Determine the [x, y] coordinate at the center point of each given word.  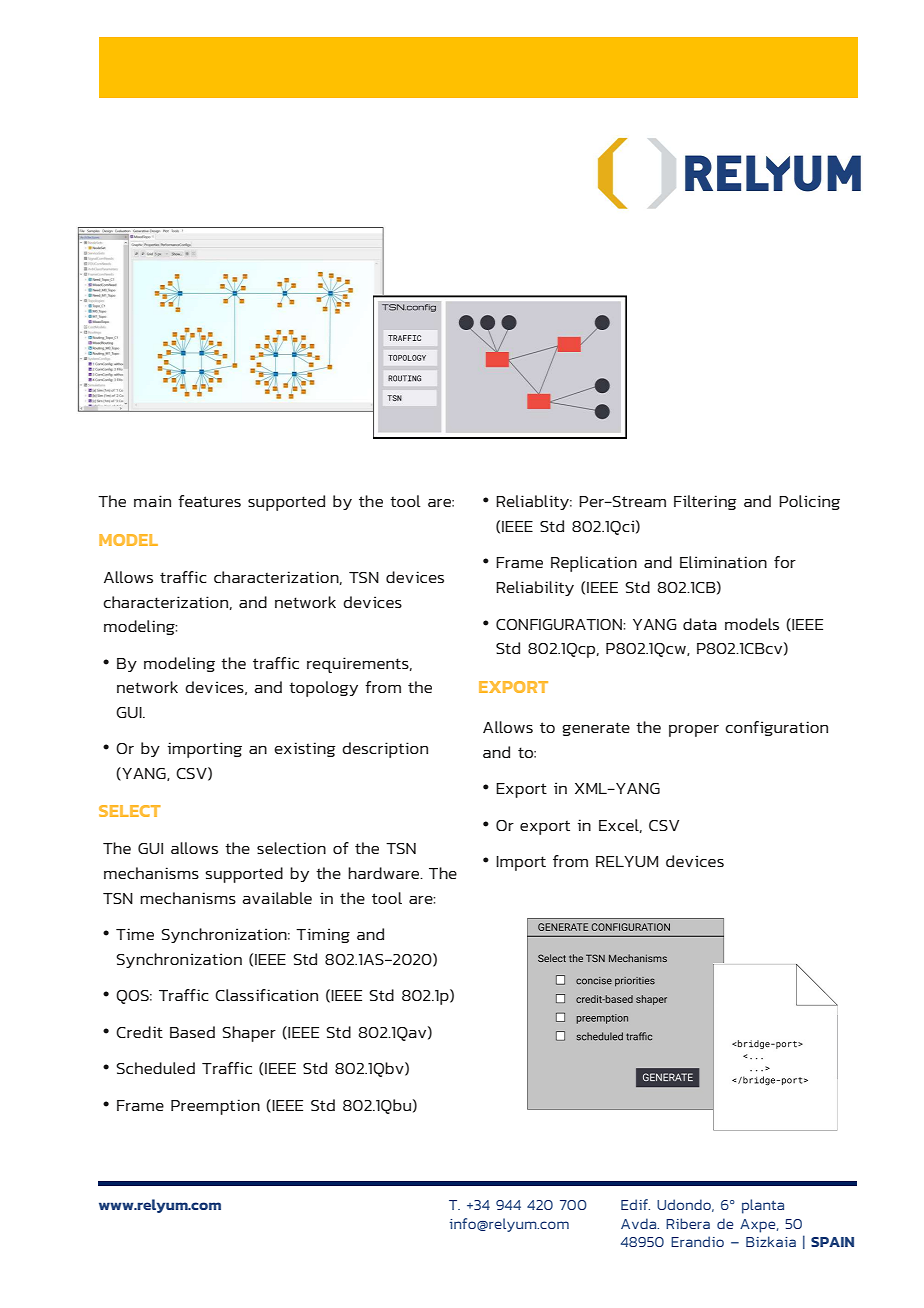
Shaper [249, 1034]
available [277, 898]
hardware [385, 873]
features [209, 501]
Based [192, 1032]
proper [694, 731]
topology [323, 689]
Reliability [535, 588]
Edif [635, 1204]
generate [596, 729]
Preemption [215, 1107]
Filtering [705, 502]
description [385, 750]
